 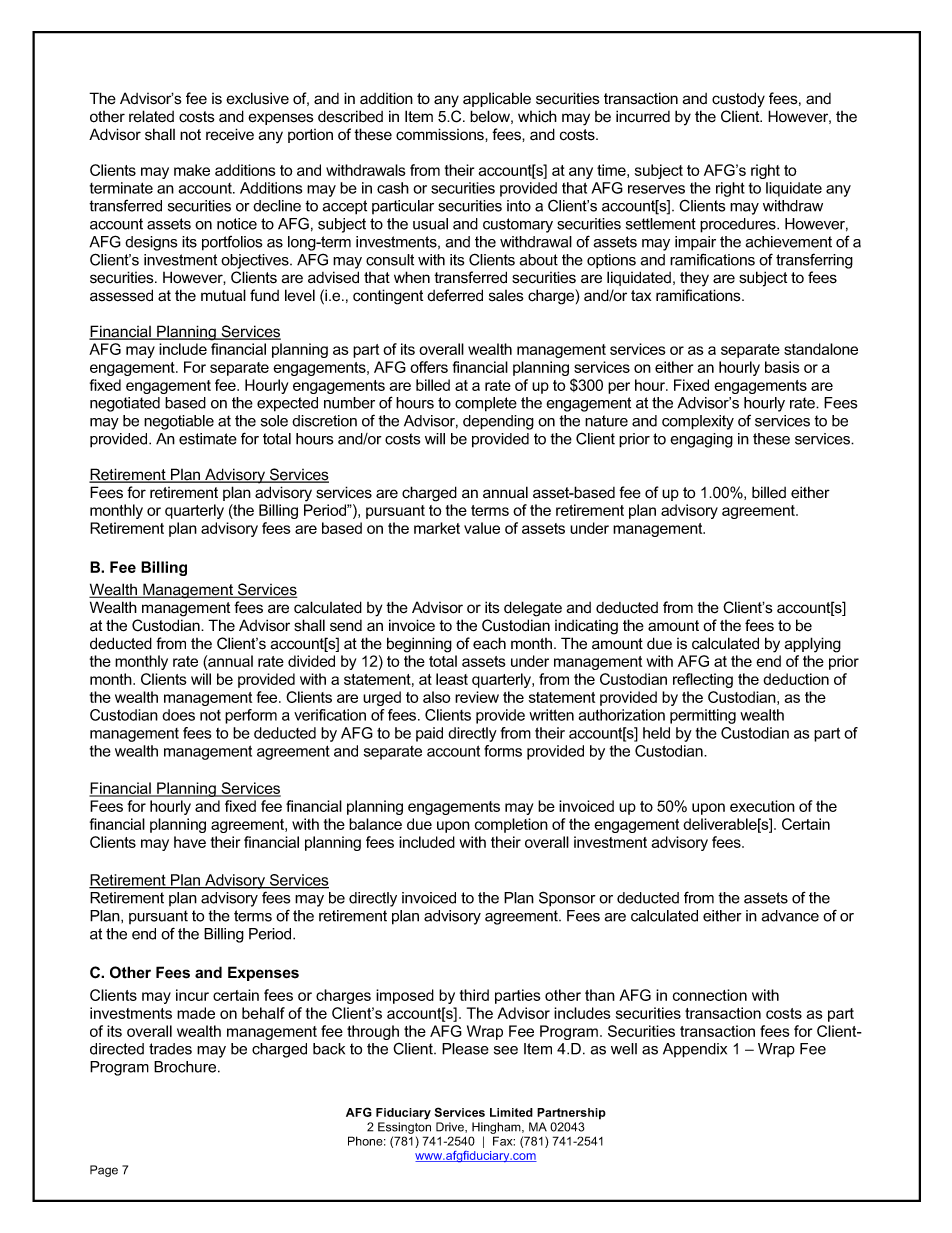 What do you see at coordinates (790, 916) in the screenshot?
I see `advance` at bounding box center [790, 916].
